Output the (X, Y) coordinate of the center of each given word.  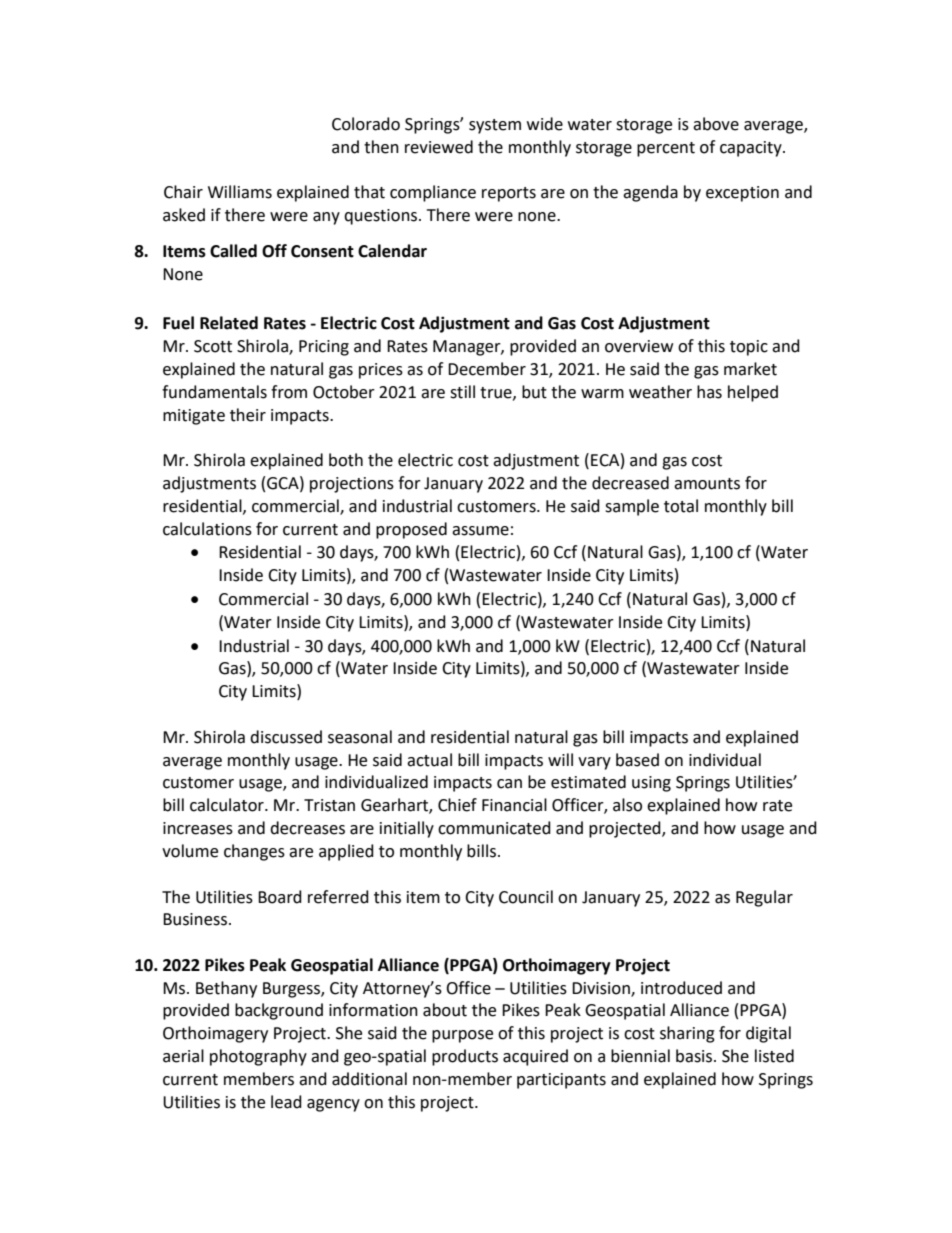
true (497, 393)
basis (695, 1056)
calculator (228, 805)
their (248, 415)
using (651, 784)
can (509, 784)
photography (258, 1057)
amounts (707, 484)
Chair (183, 192)
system (495, 126)
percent (666, 149)
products (465, 1057)
